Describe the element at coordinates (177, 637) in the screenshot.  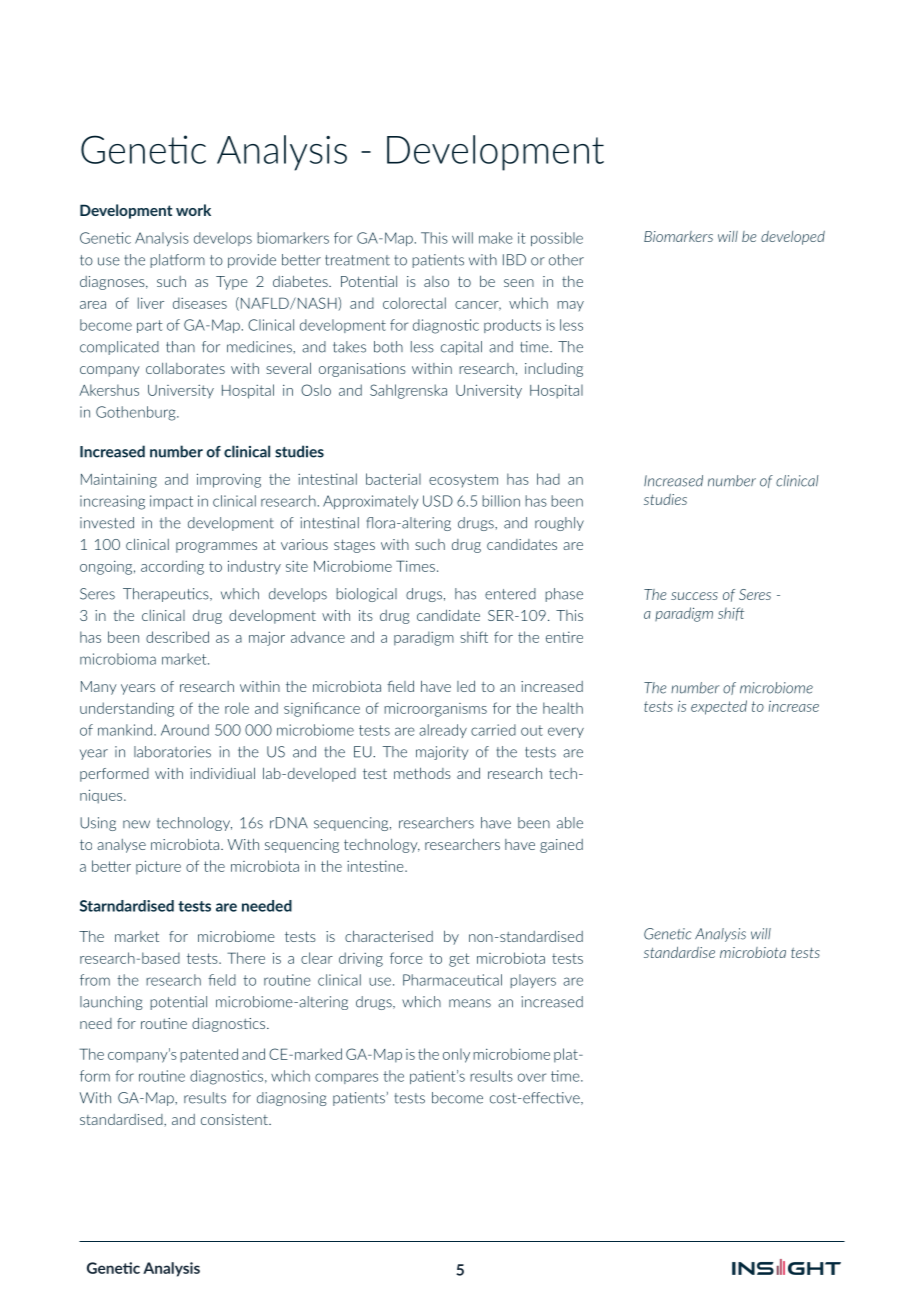
I see `described` at that location.
